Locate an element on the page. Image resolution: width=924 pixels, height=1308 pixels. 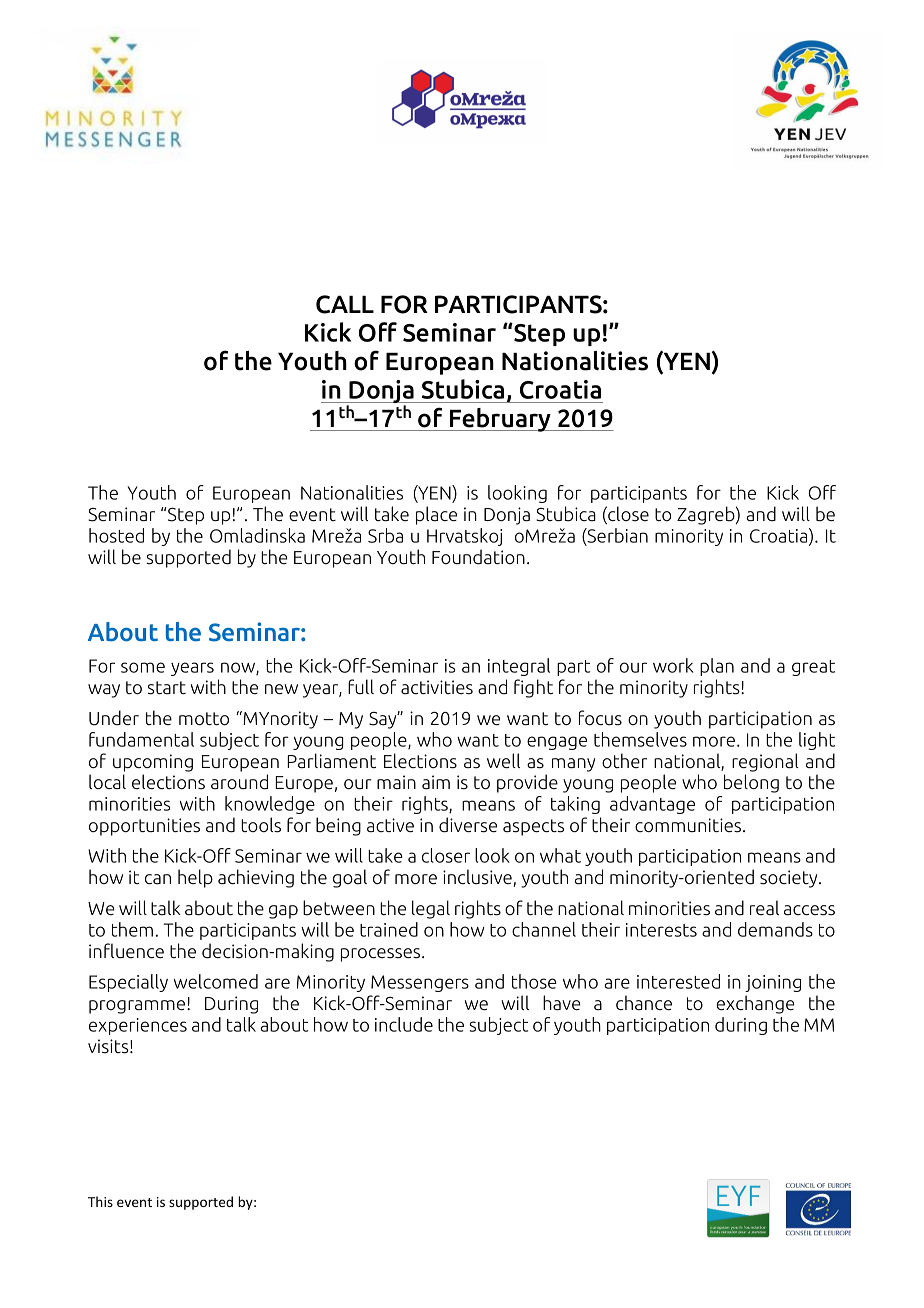
February is located at coordinates (500, 420).
